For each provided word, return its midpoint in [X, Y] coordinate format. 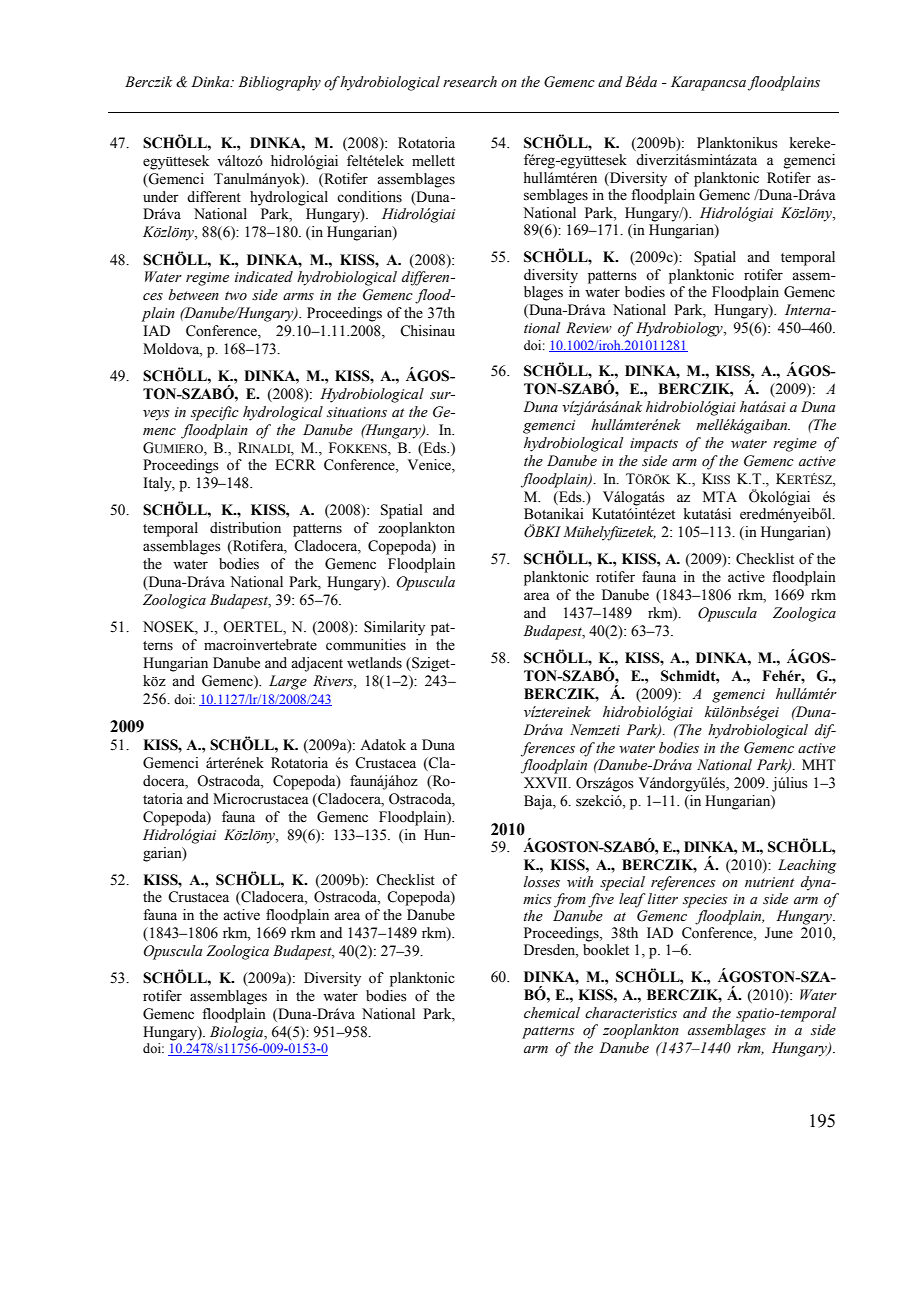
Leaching [807, 866]
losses [542, 882]
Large [288, 682]
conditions [369, 197]
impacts [654, 445]
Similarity [394, 628]
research [470, 82]
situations [357, 412]
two [236, 295]
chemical [552, 1013]
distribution [245, 528]
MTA [720, 496]
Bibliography [279, 83]
